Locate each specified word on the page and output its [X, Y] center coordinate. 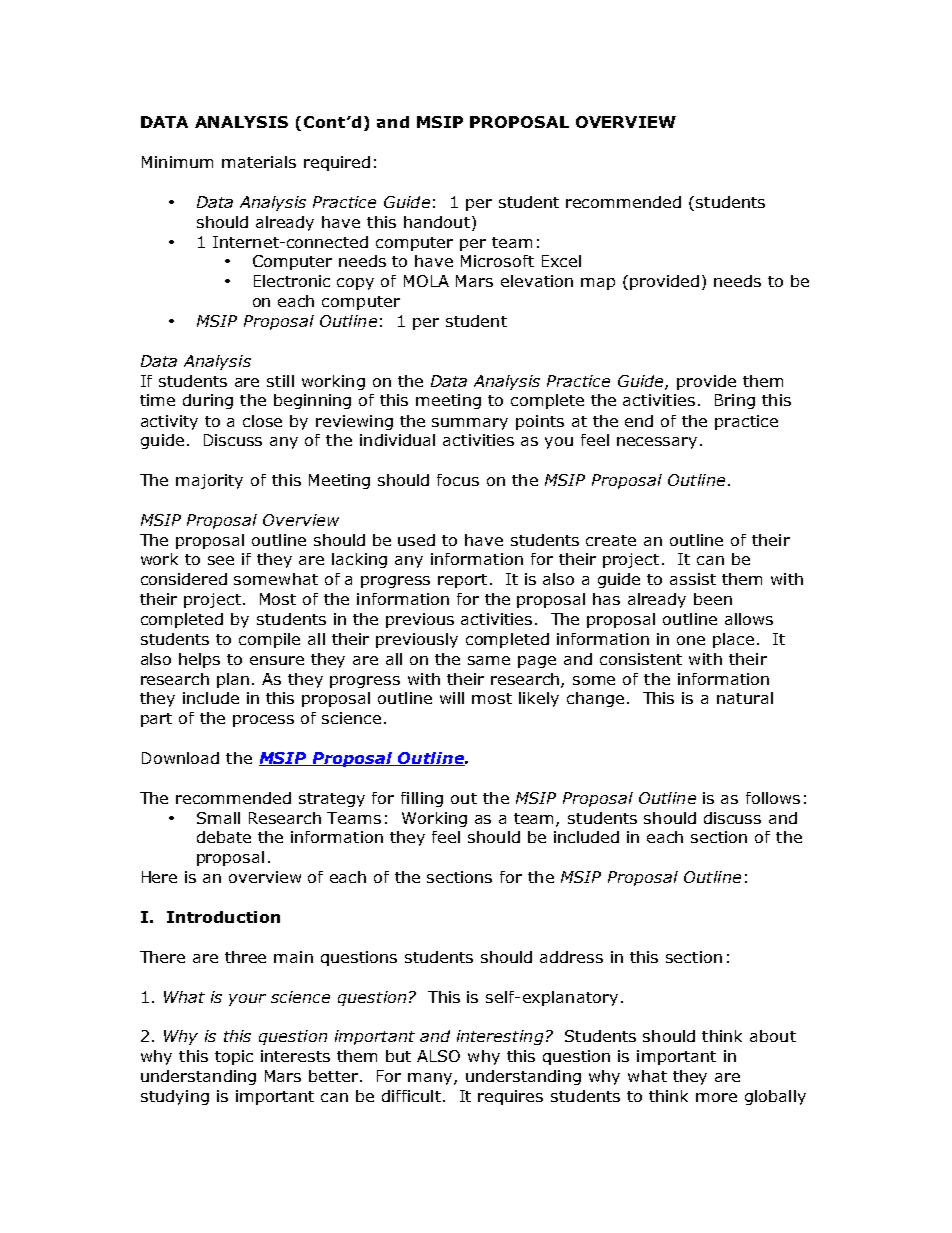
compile [269, 640]
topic [234, 1057]
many [431, 1079]
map [598, 284]
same [489, 660]
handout [437, 222]
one [691, 640]
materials [259, 162]
